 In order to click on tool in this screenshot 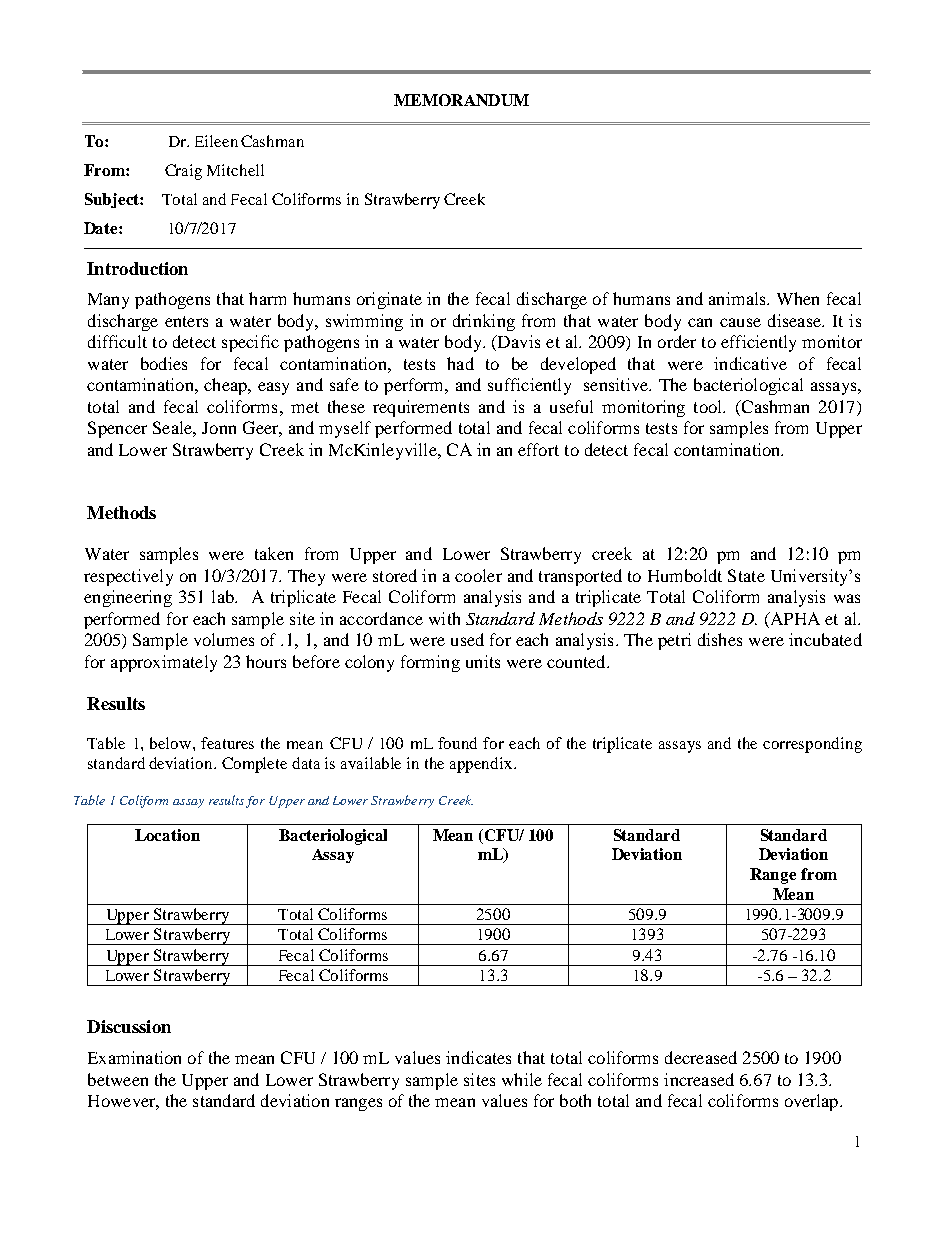, I will do `click(709, 406)`.
